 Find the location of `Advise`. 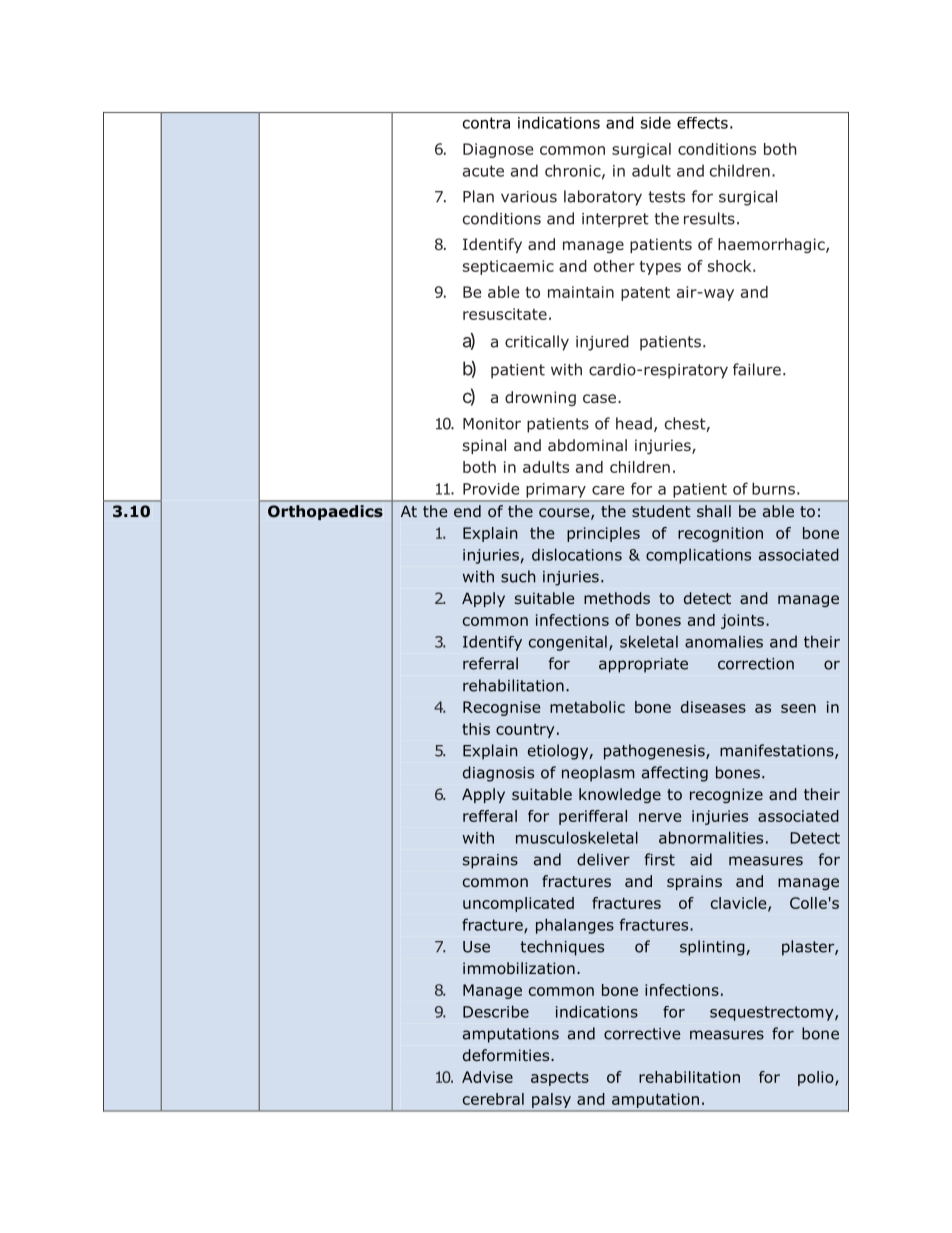

Advise is located at coordinates (487, 1077).
